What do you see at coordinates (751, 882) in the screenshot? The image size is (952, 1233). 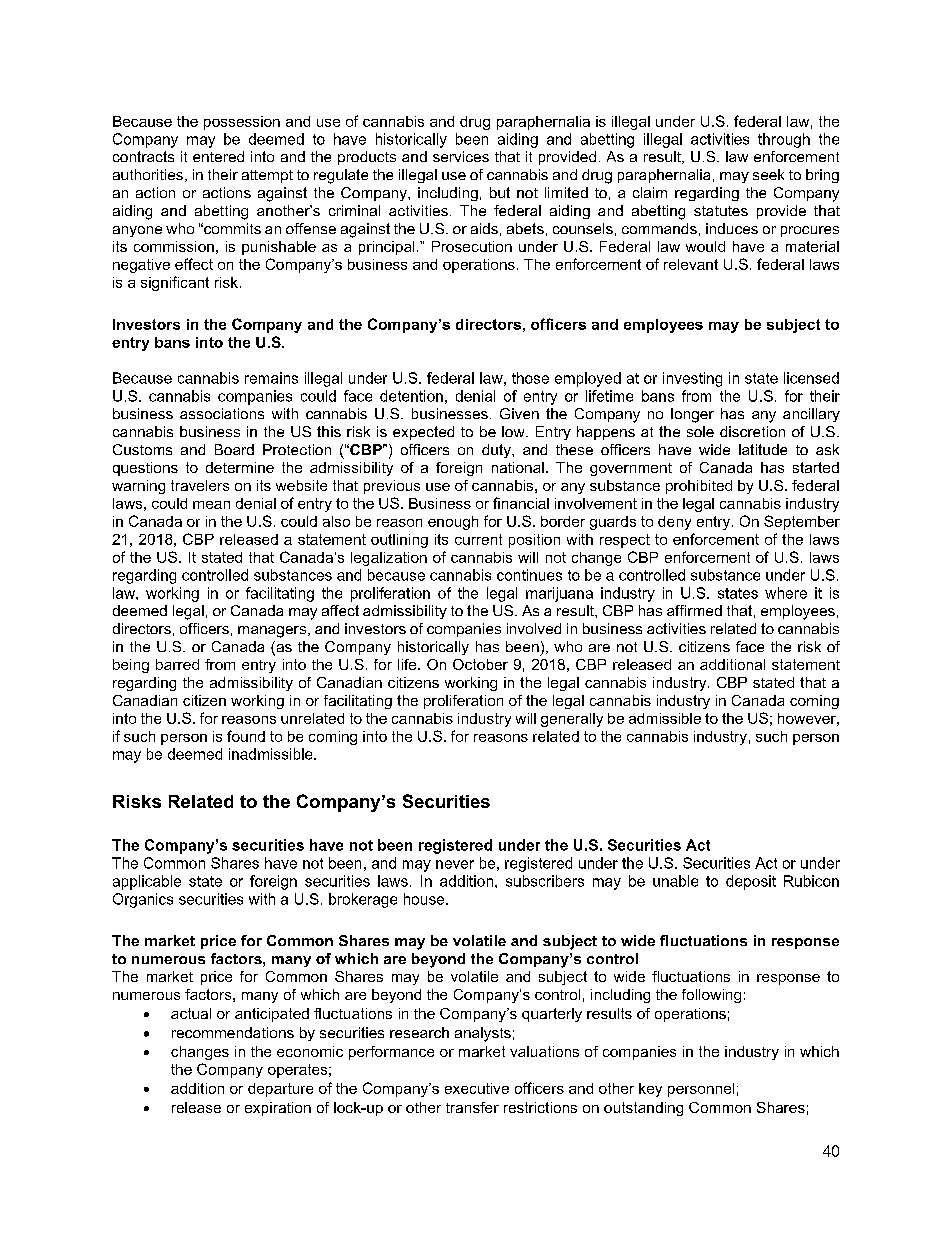 I see `deposit` at bounding box center [751, 882].
